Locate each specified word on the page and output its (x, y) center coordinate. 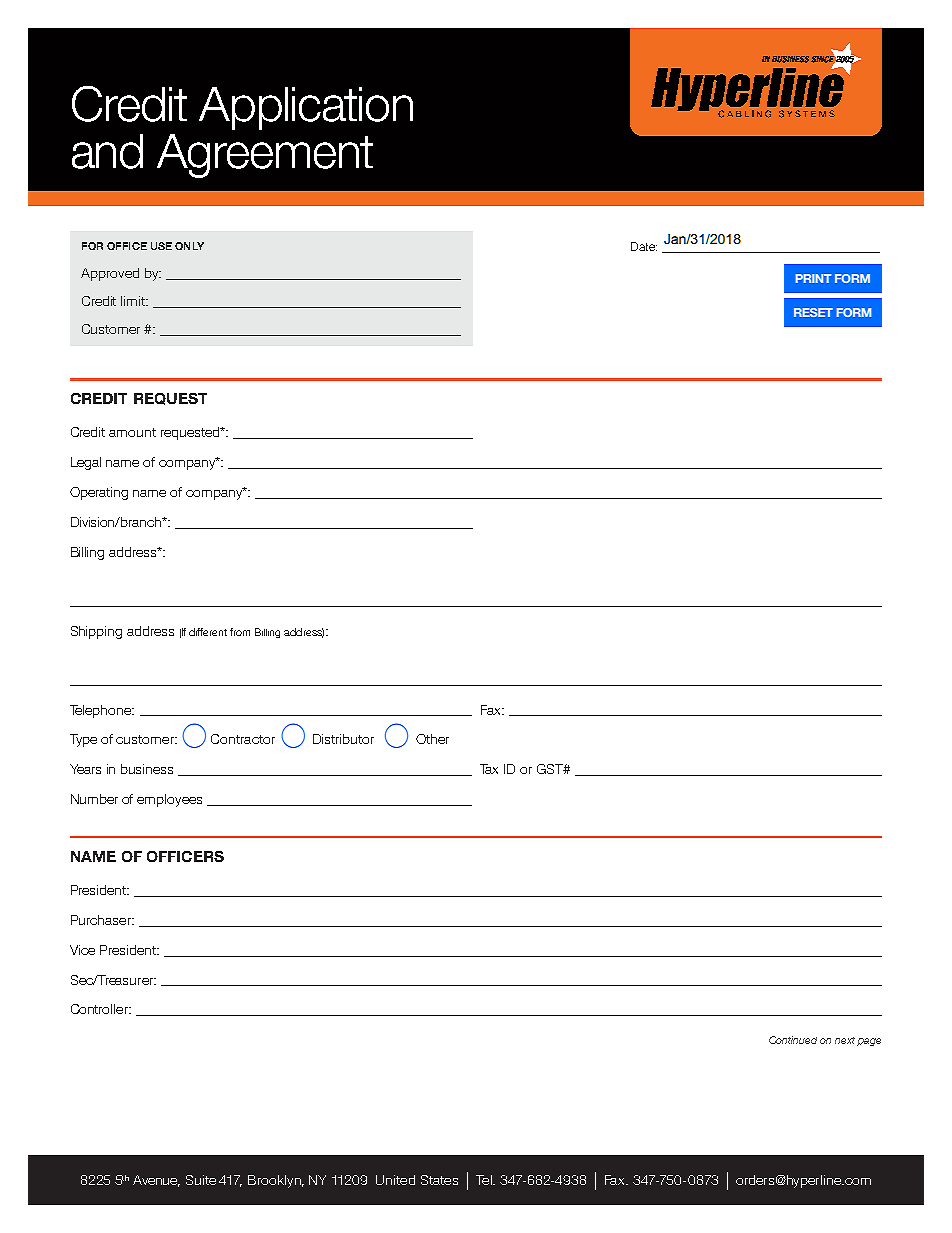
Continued (793, 1040)
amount (132, 432)
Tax (489, 769)
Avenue (156, 1181)
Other (432, 739)
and (107, 151)
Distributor (343, 739)
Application (306, 108)
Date (644, 246)
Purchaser (102, 920)
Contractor (243, 739)
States (439, 1180)
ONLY (189, 246)
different (208, 632)
